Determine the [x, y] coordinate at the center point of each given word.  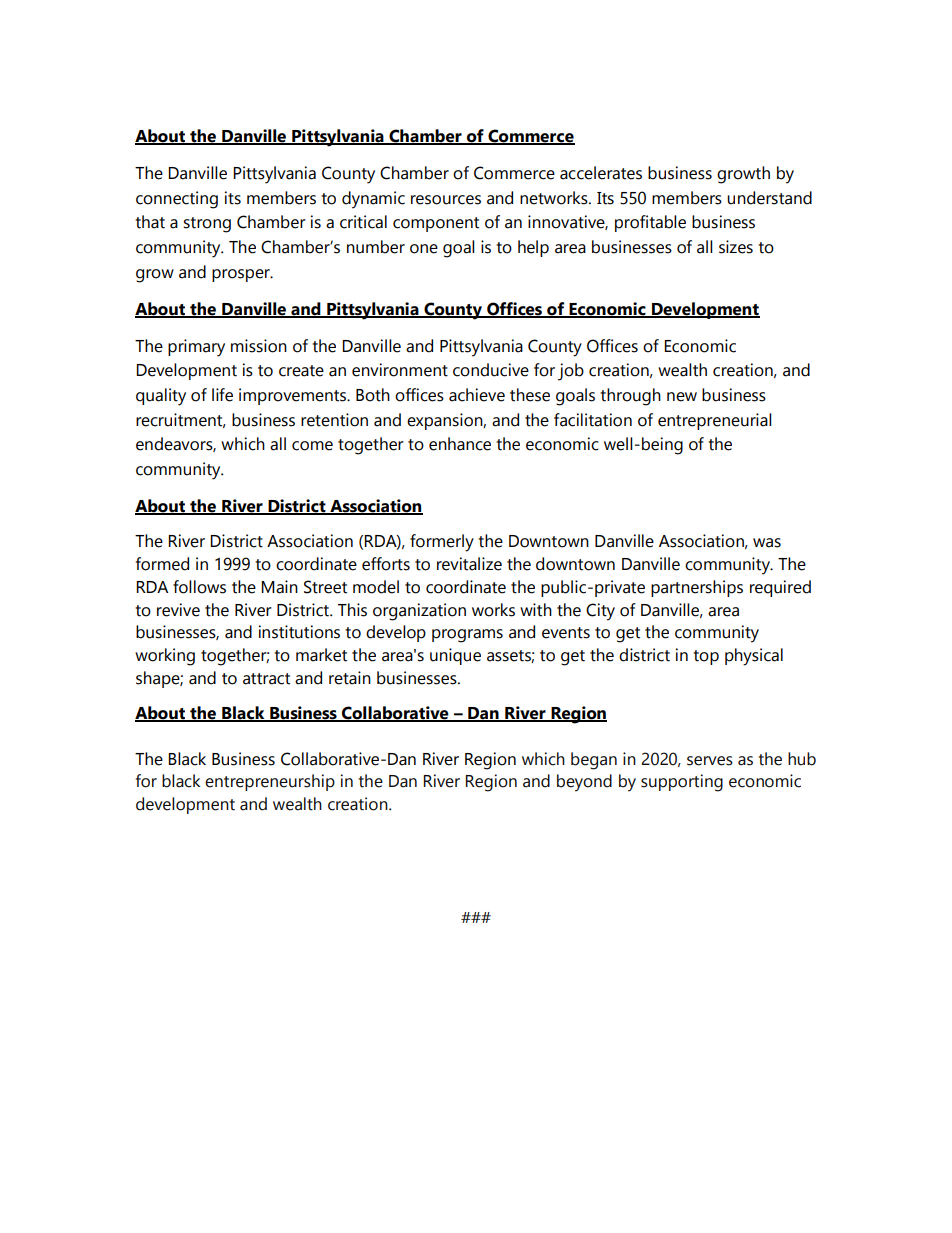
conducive [491, 370]
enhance [460, 444]
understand [769, 198]
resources [446, 200]
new [682, 397]
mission [259, 346]
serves [710, 761]
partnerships [697, 588]
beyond [584, 783]
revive [178, 610]
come [312, 446]
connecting [177, 200]
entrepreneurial [715, 421]
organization [419, 612]
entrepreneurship [270, 782]
